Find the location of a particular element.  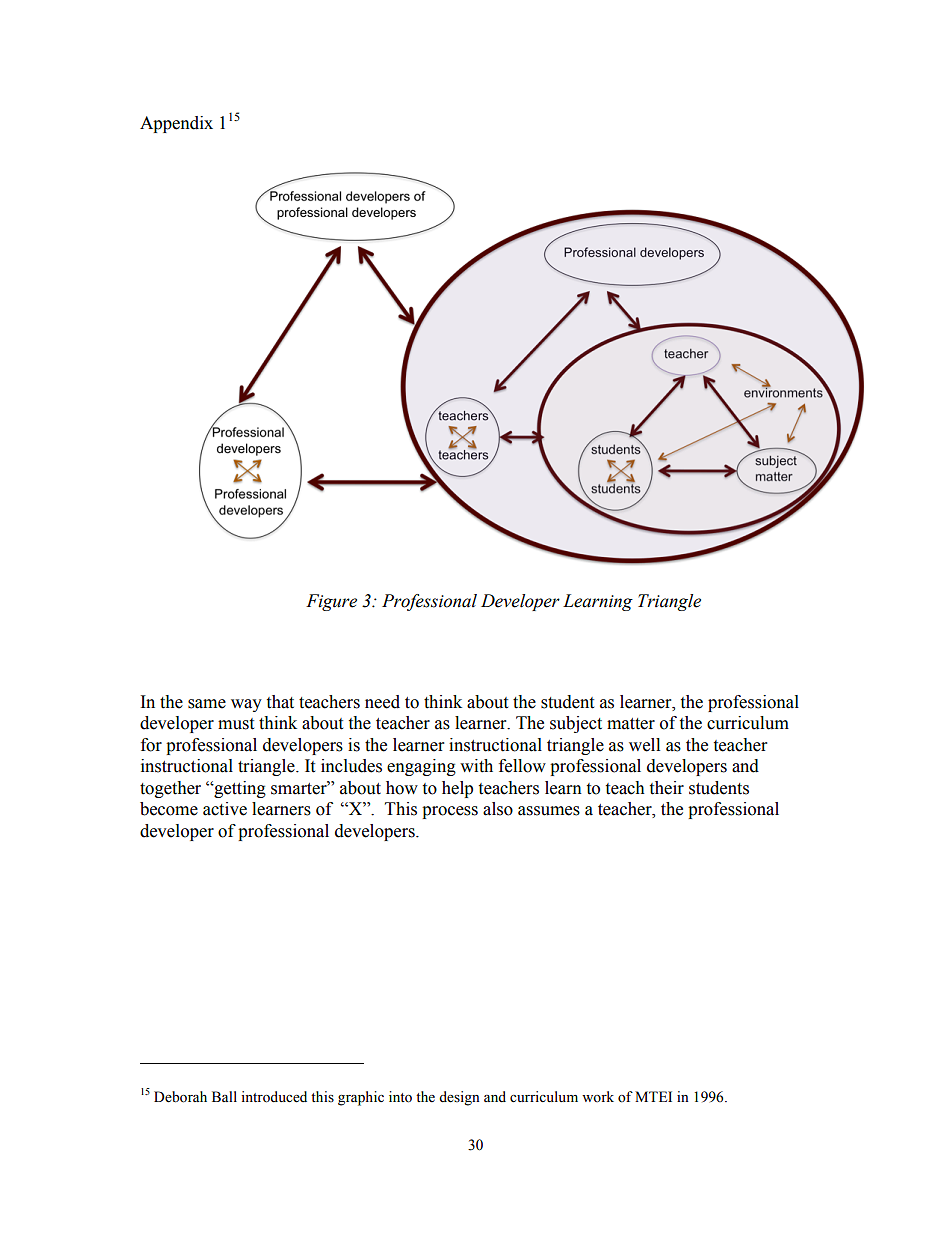

Figure is located at coordinates (331, 602).
